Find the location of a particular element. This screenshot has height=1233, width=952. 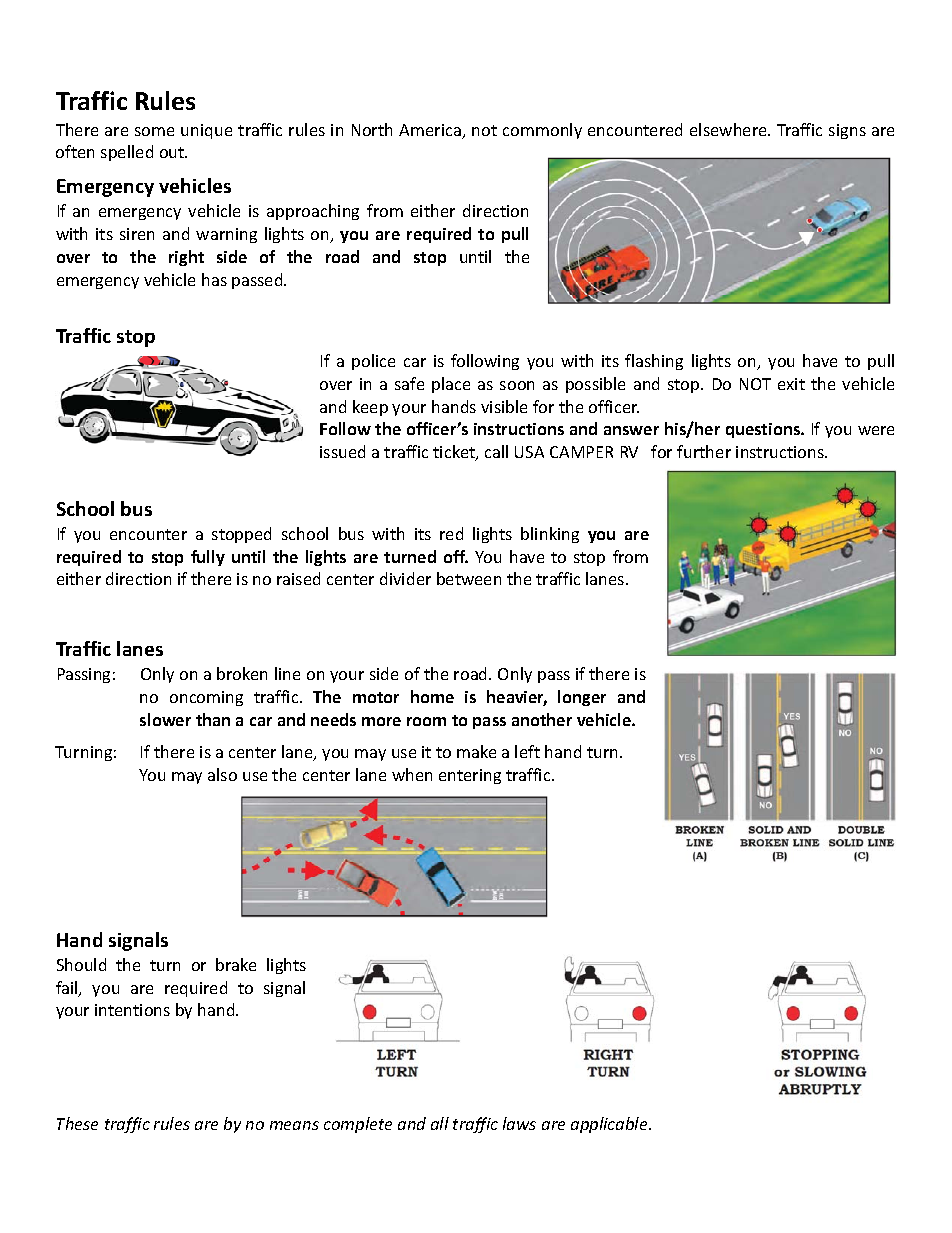

between is located at coordinates (469, 578).
